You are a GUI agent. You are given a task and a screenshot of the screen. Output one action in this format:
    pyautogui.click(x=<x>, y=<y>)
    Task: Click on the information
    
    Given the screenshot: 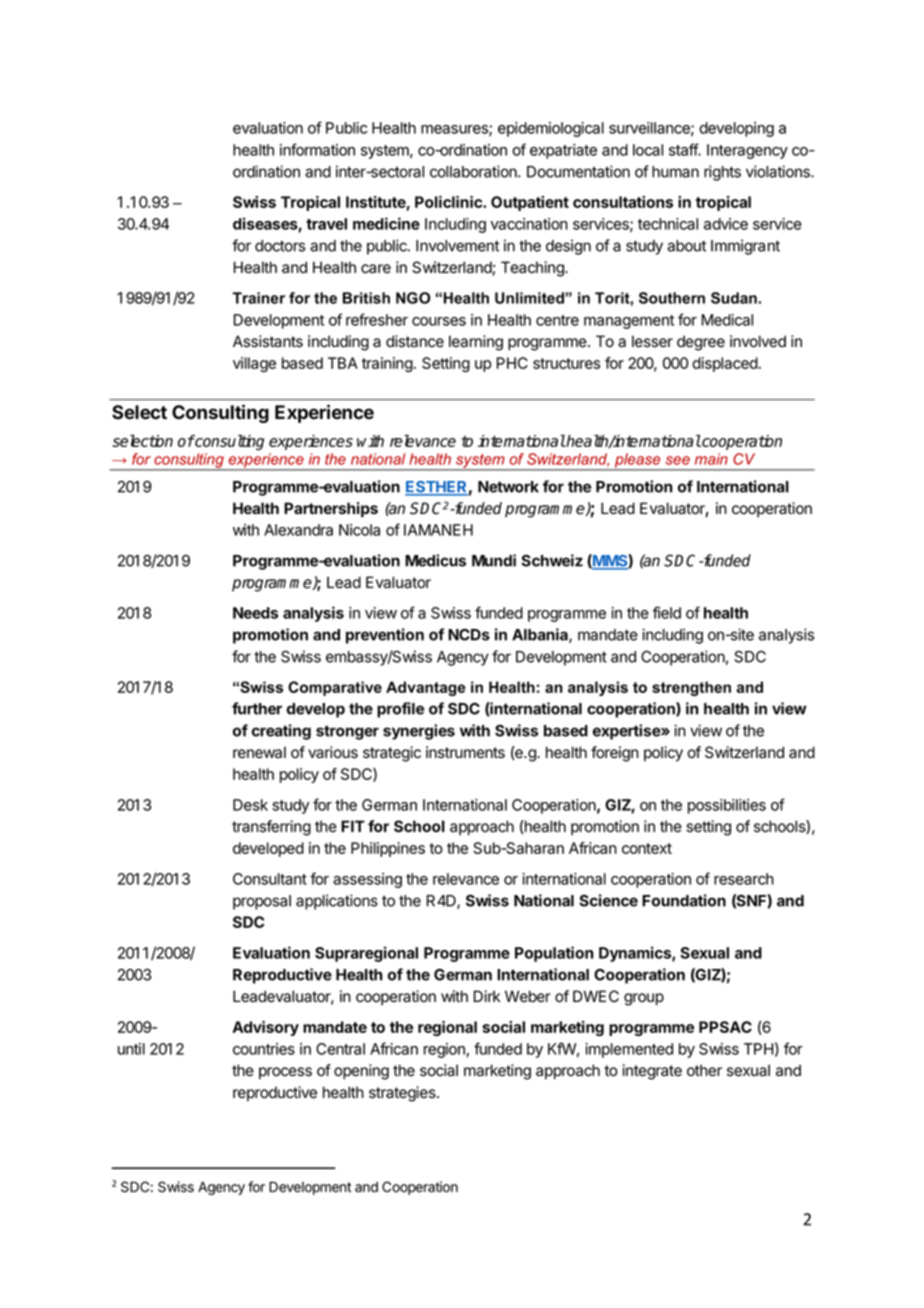 What is the action you would take?
    pyautogui.click(x=317, y=149)
